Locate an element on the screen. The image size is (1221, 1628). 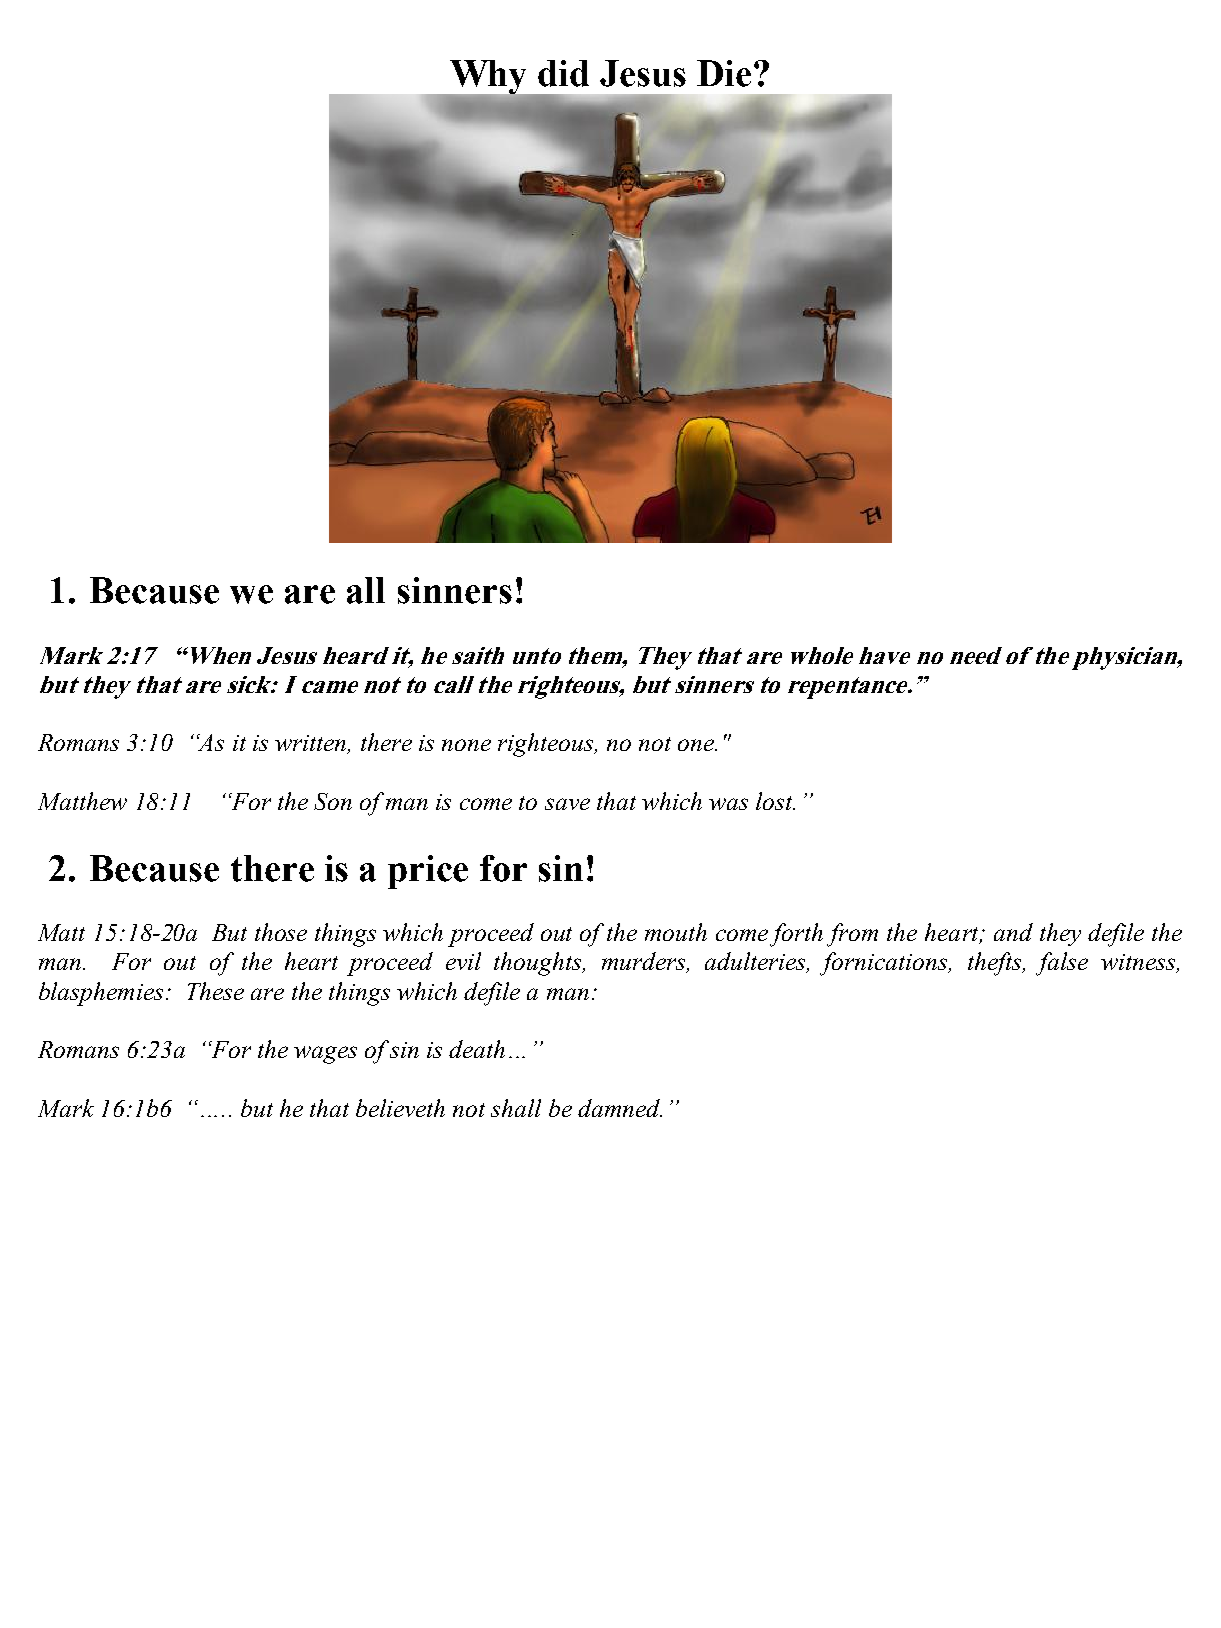
none is located at coordinates (466, 745).
